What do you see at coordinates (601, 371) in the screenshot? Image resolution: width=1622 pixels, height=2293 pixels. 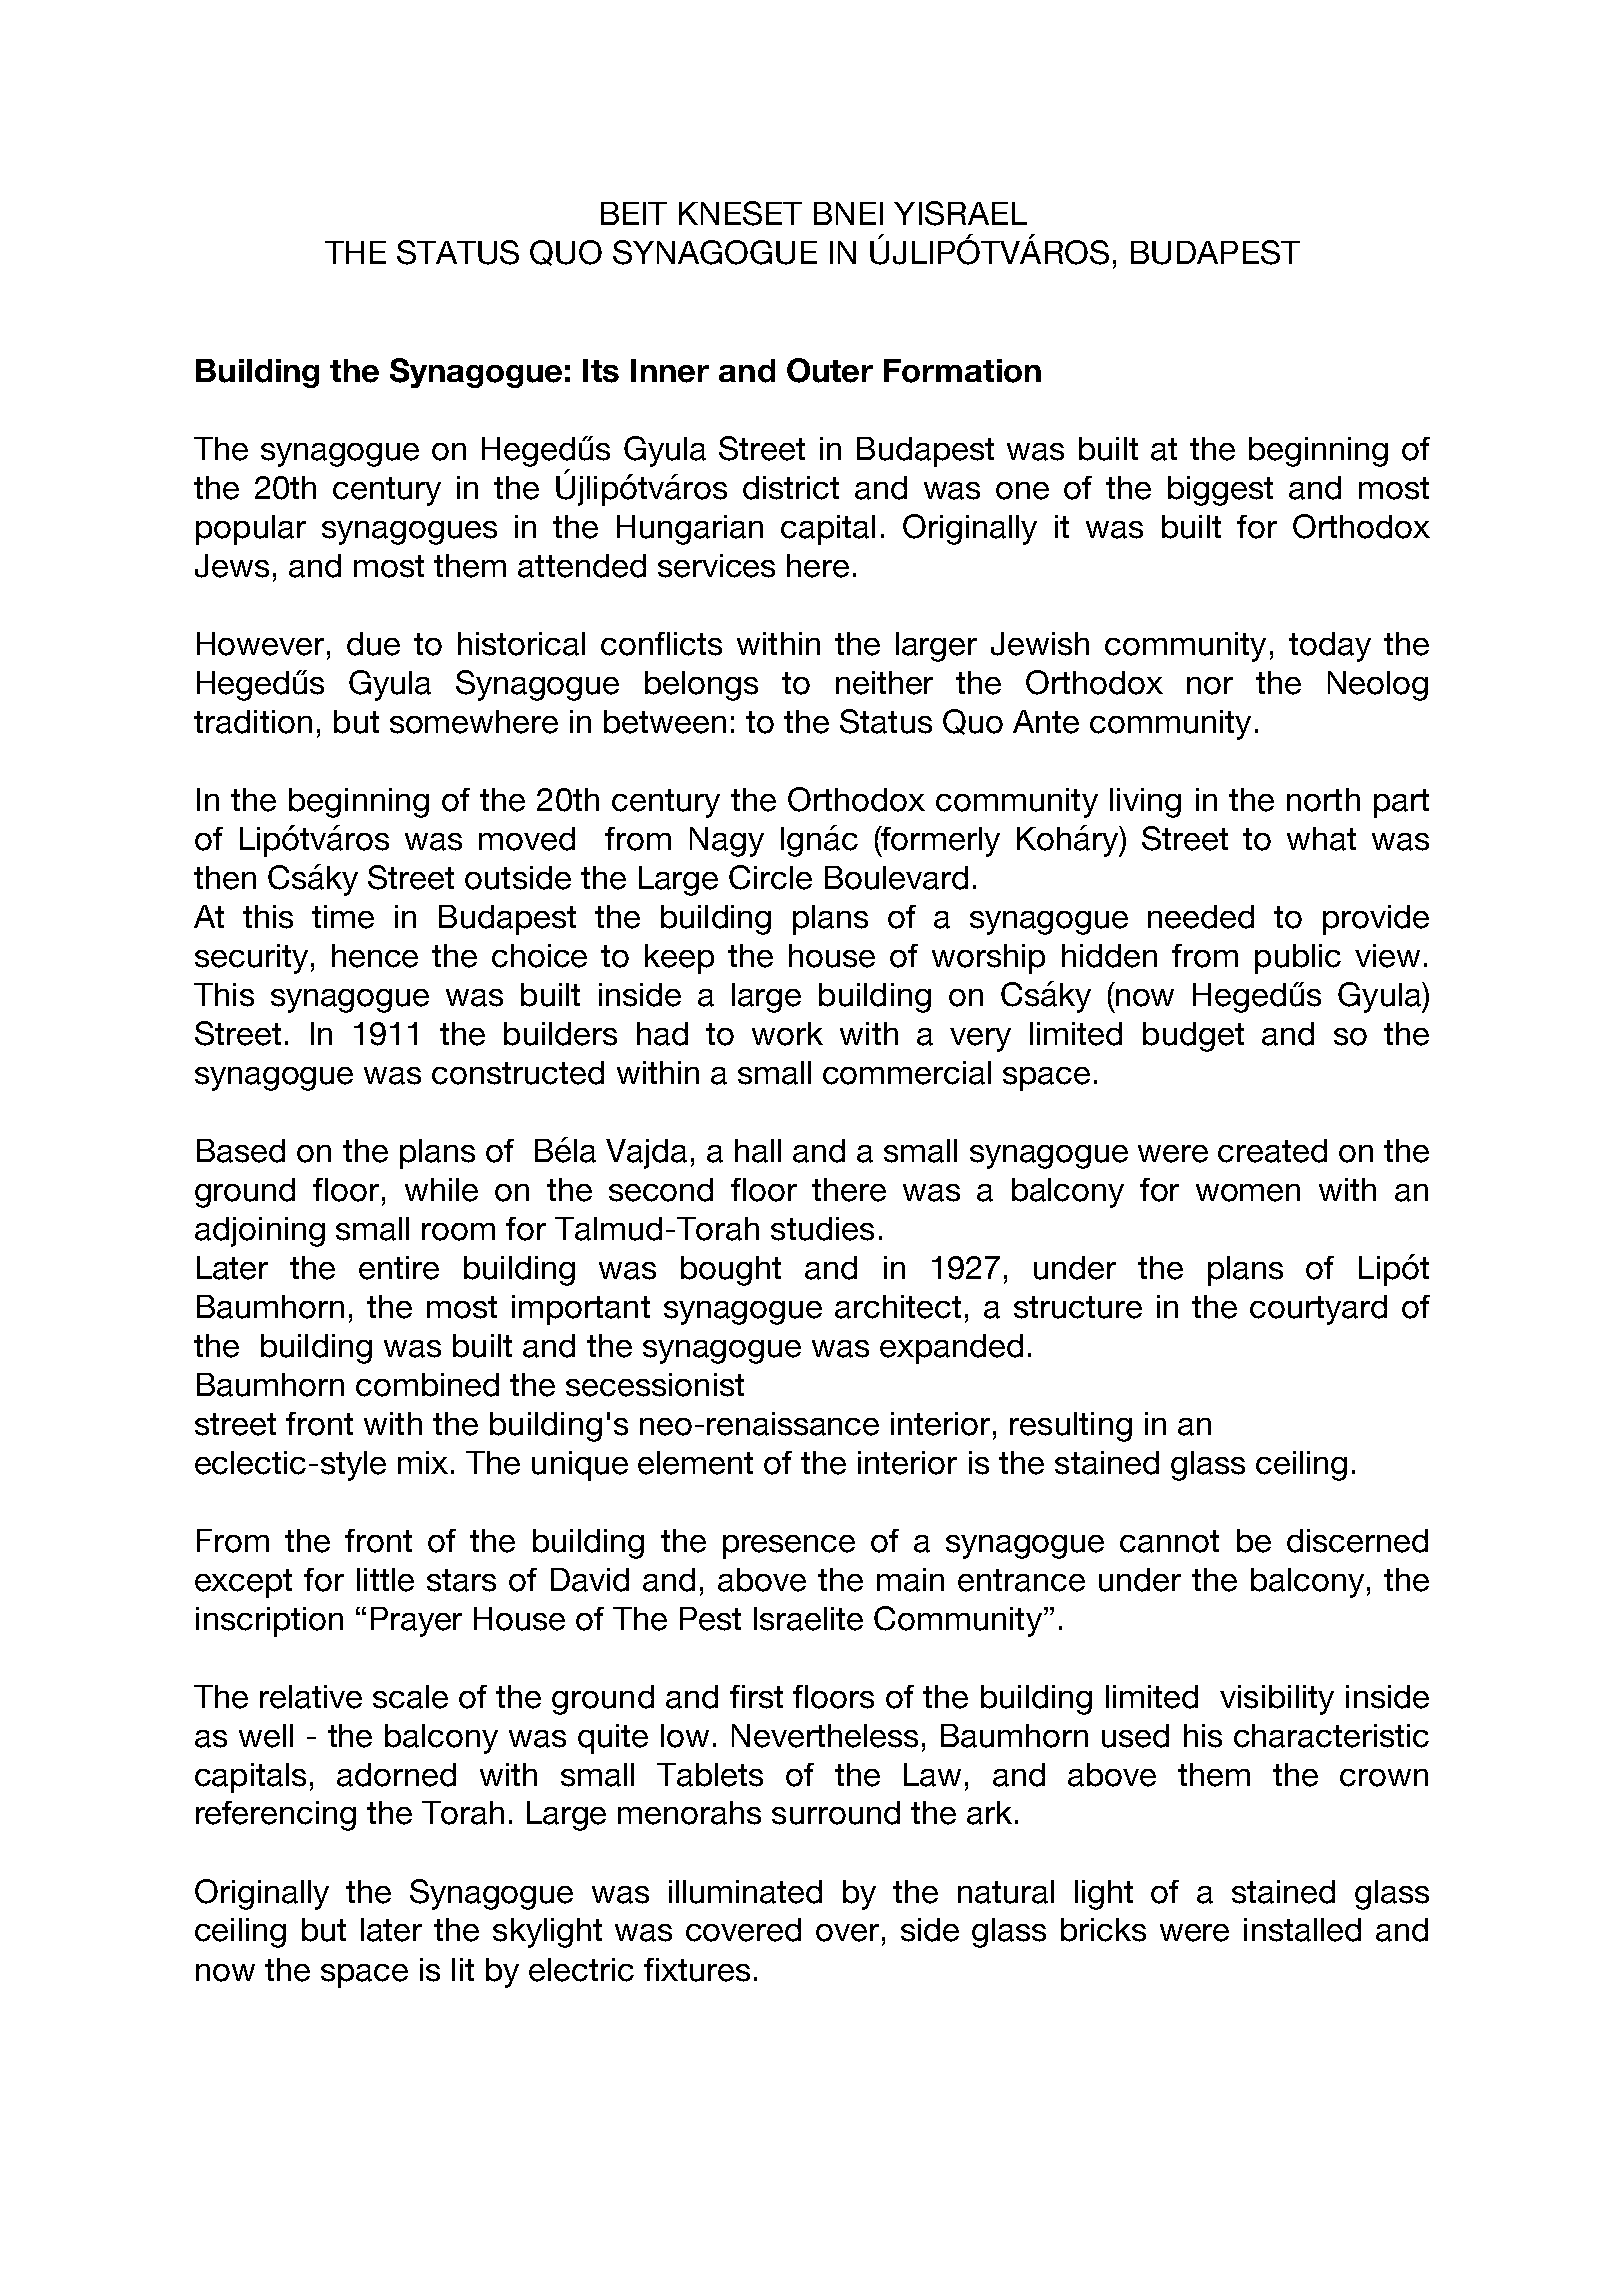 I see `Its` at bounding box center [601, 371].
